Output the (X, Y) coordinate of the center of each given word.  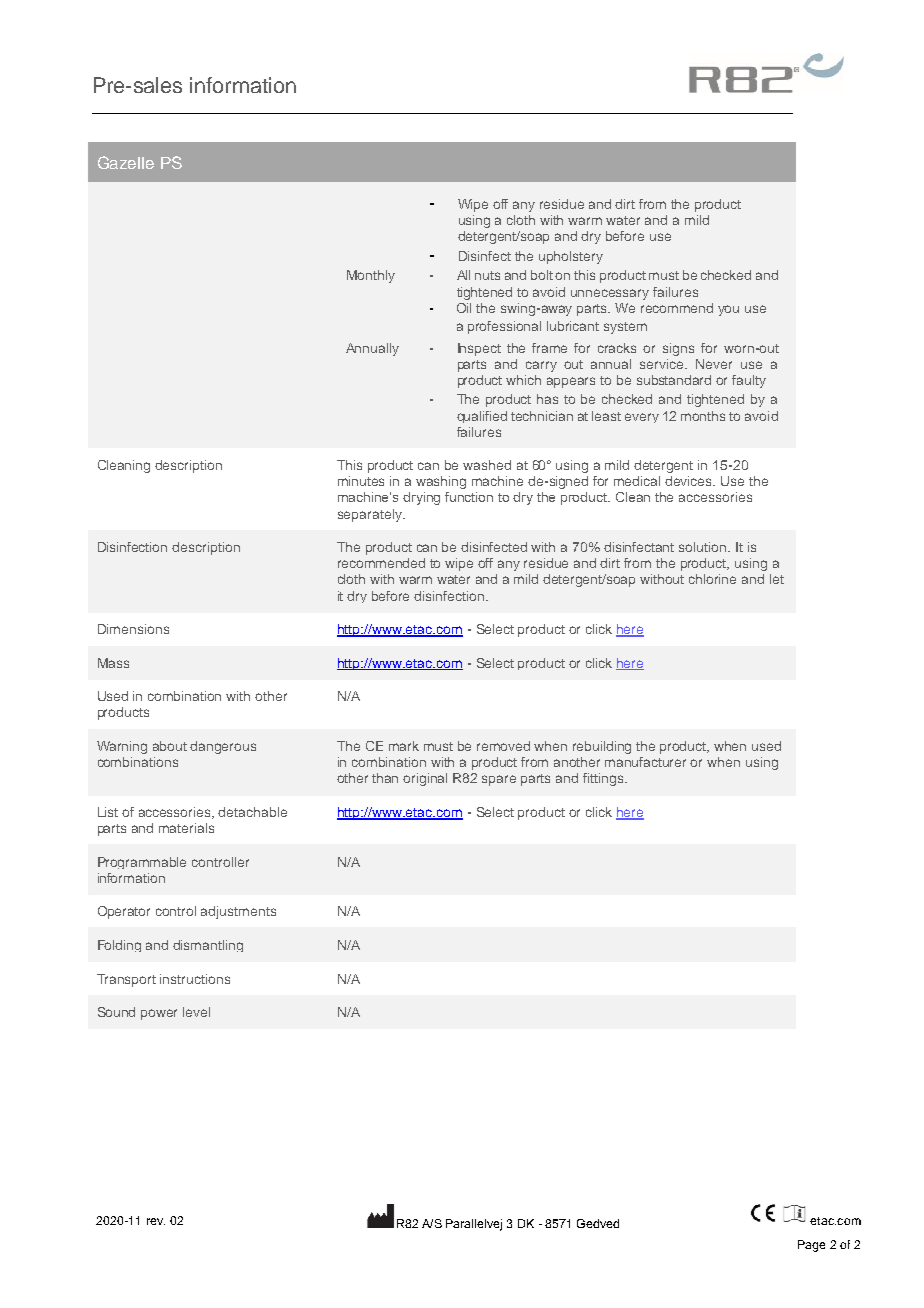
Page (811, 1246)
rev (156, 1221)
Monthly (371, 276)
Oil (464, 308)
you (728, 310)
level (196, 1012)
